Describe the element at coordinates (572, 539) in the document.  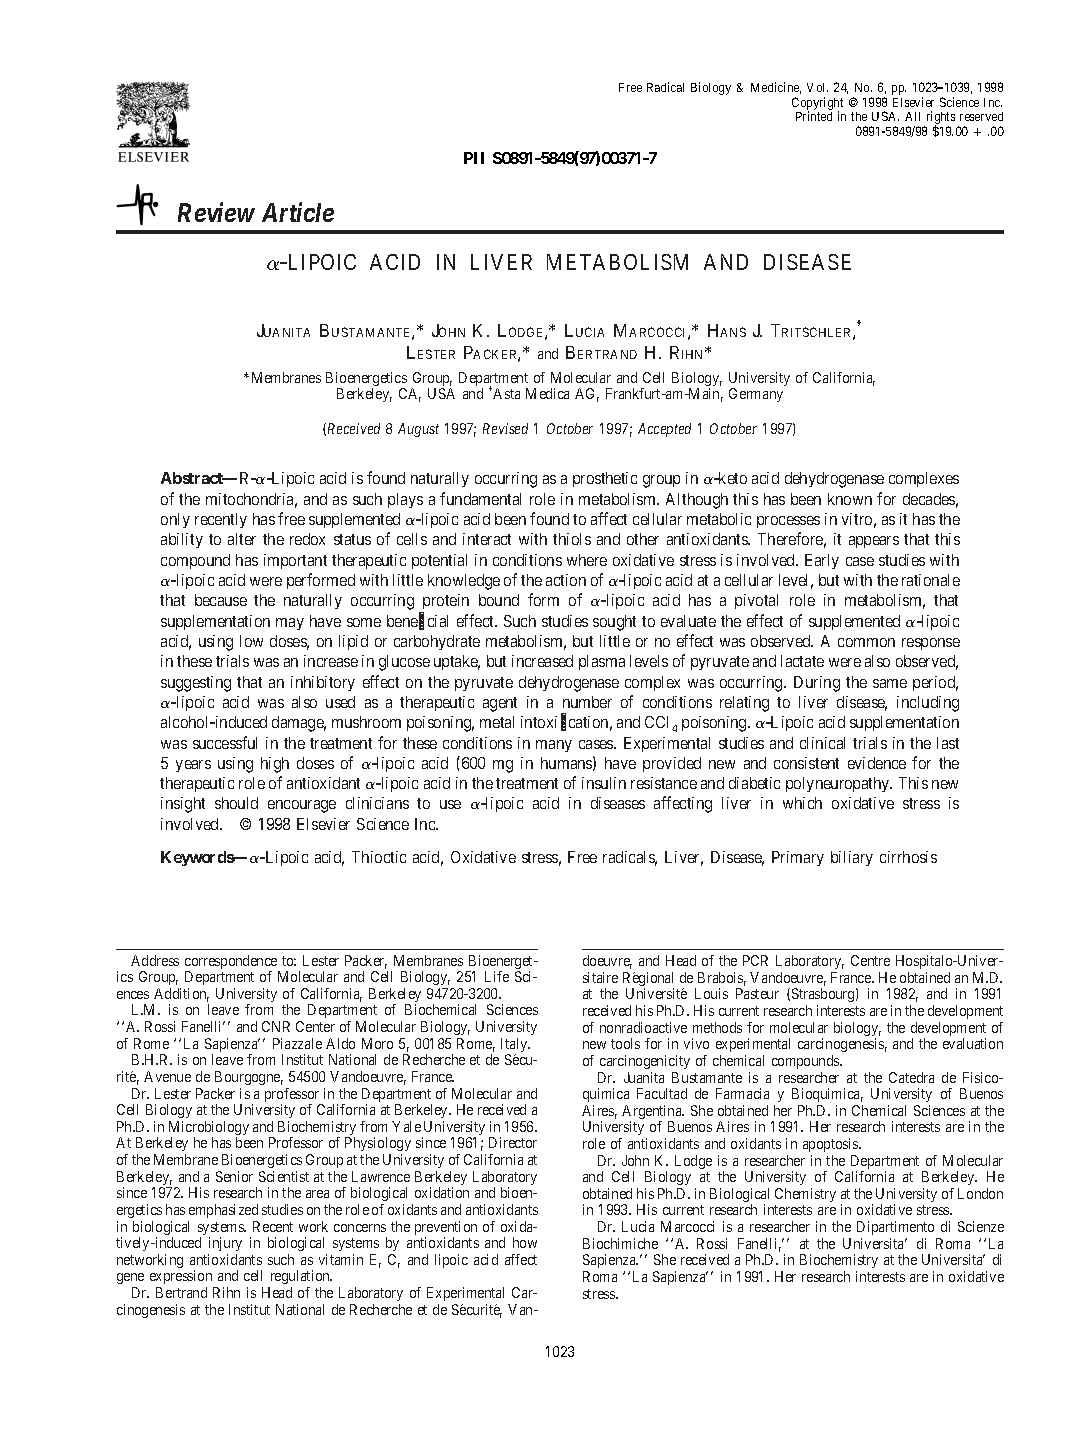
I see `thiols` at that location.
